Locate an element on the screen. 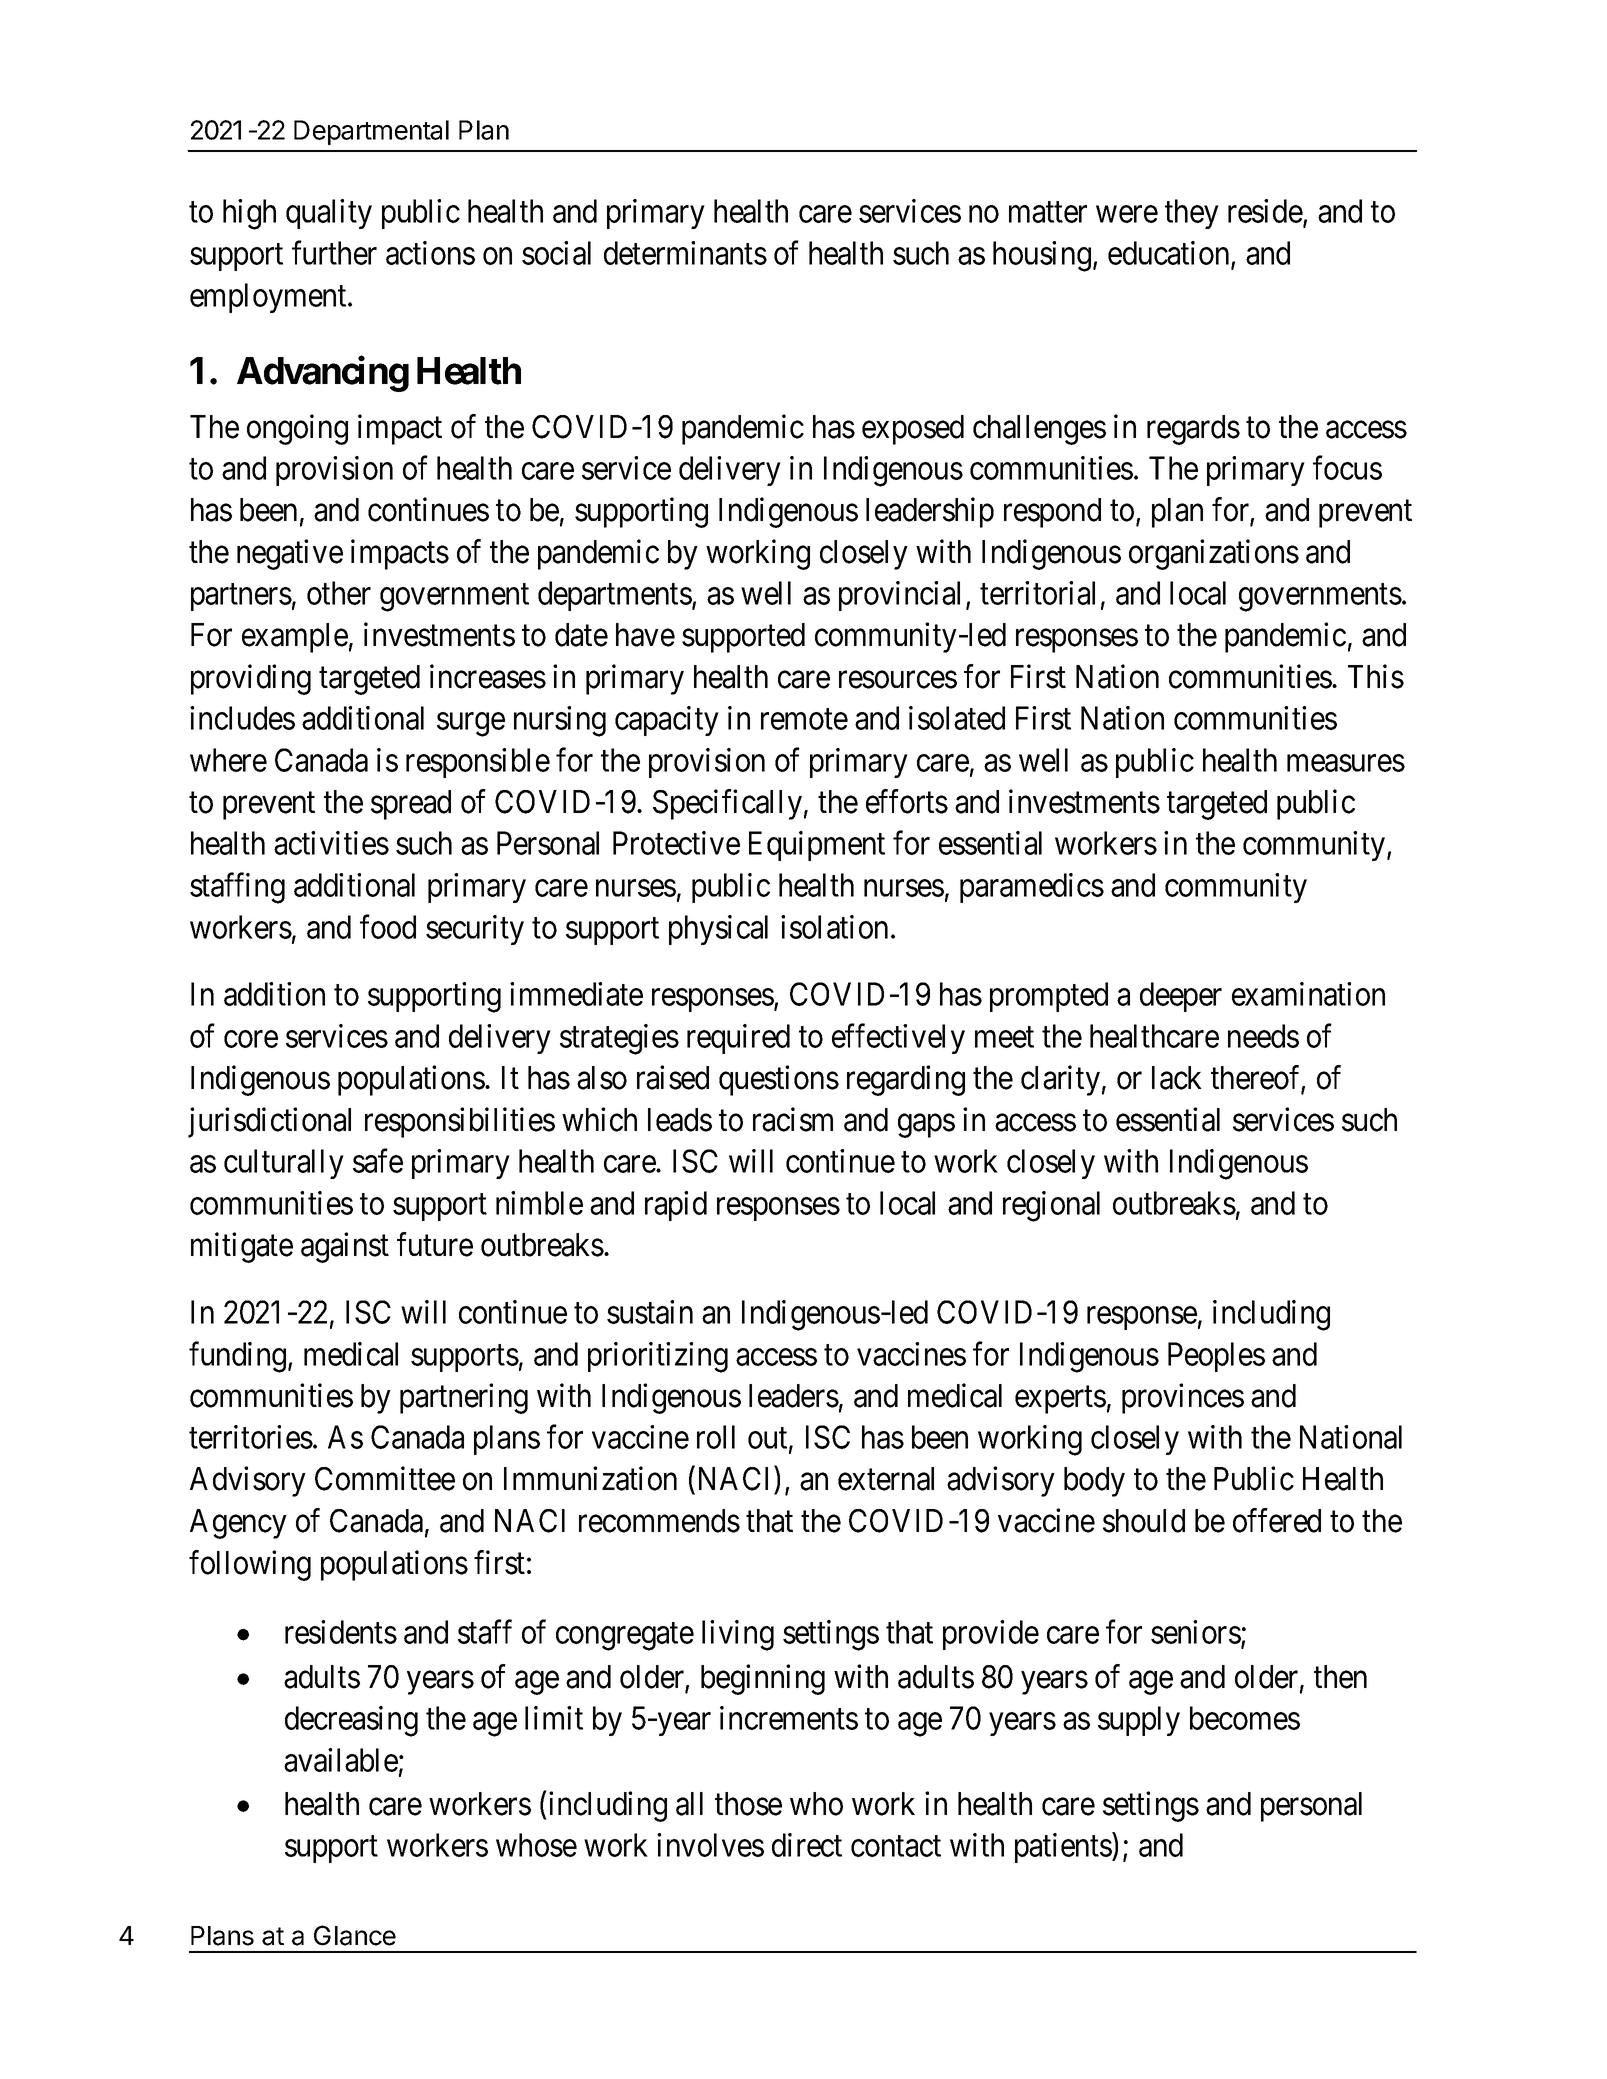 The image size is (1607, 2079). direct is located at coordinates (807, 1845).
